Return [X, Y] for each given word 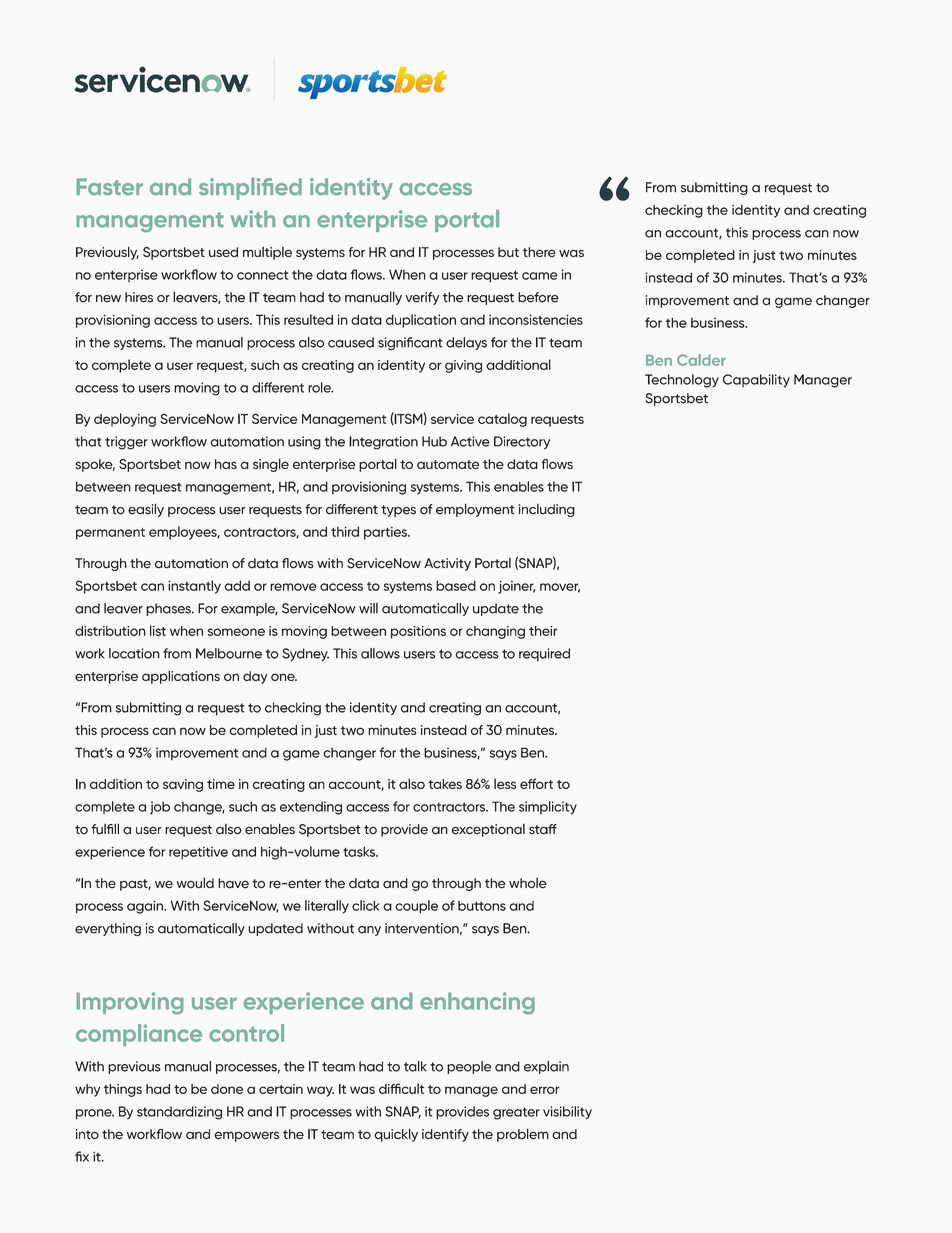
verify [422, 298]
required [544, 654]
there [539, 252]
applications [181, 677]
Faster [110, 186]
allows [380, 653]
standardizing [179, 1113]
